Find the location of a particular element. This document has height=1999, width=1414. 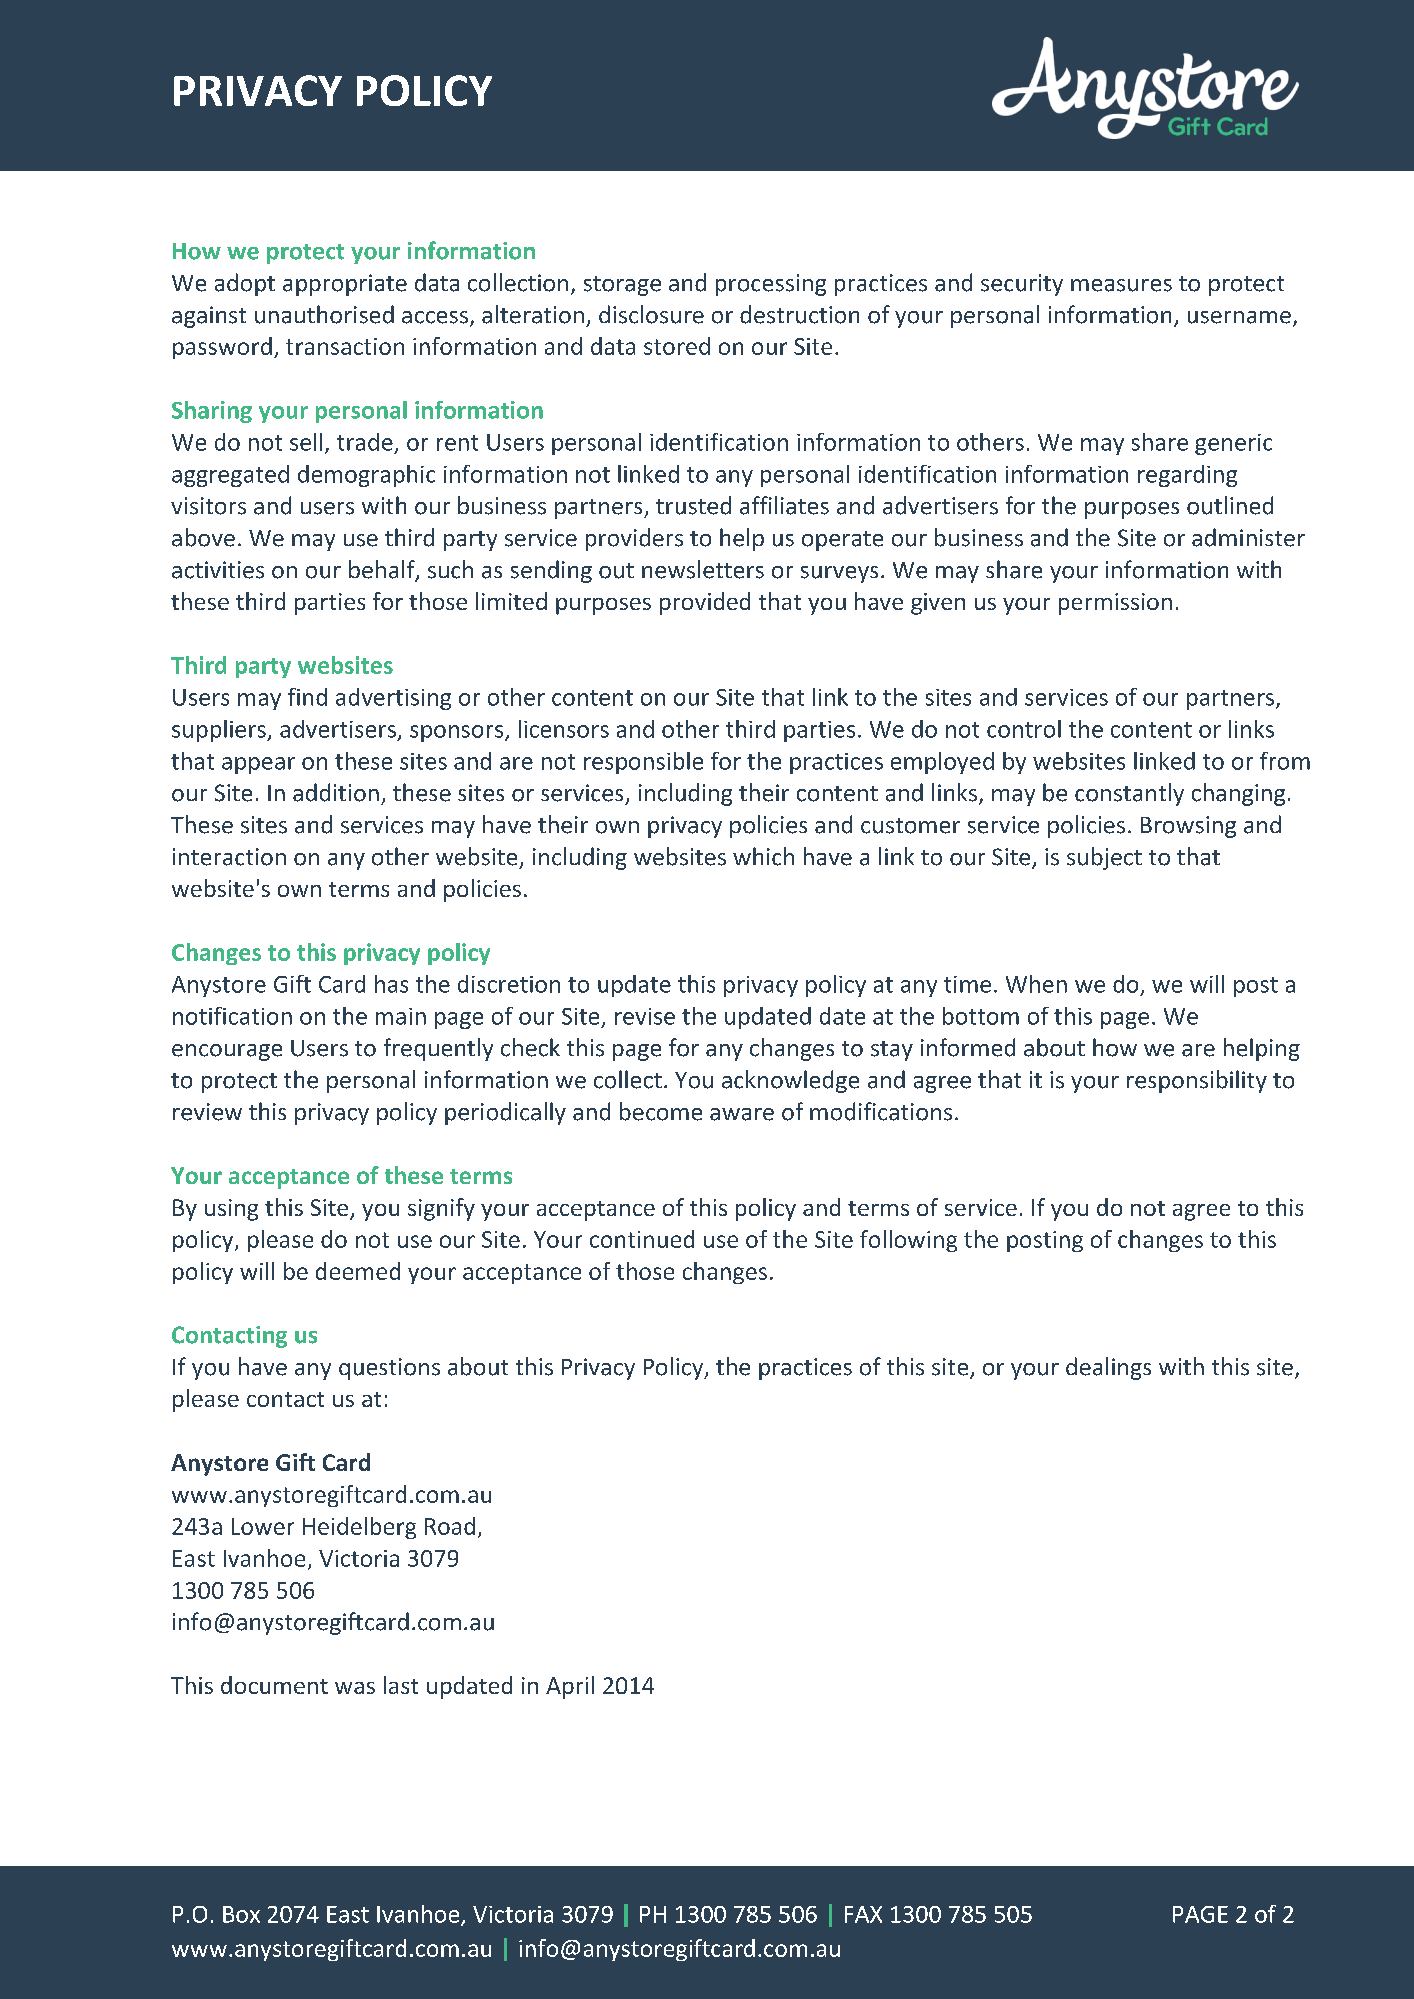

Box is located at coordinates (241, 1914).
